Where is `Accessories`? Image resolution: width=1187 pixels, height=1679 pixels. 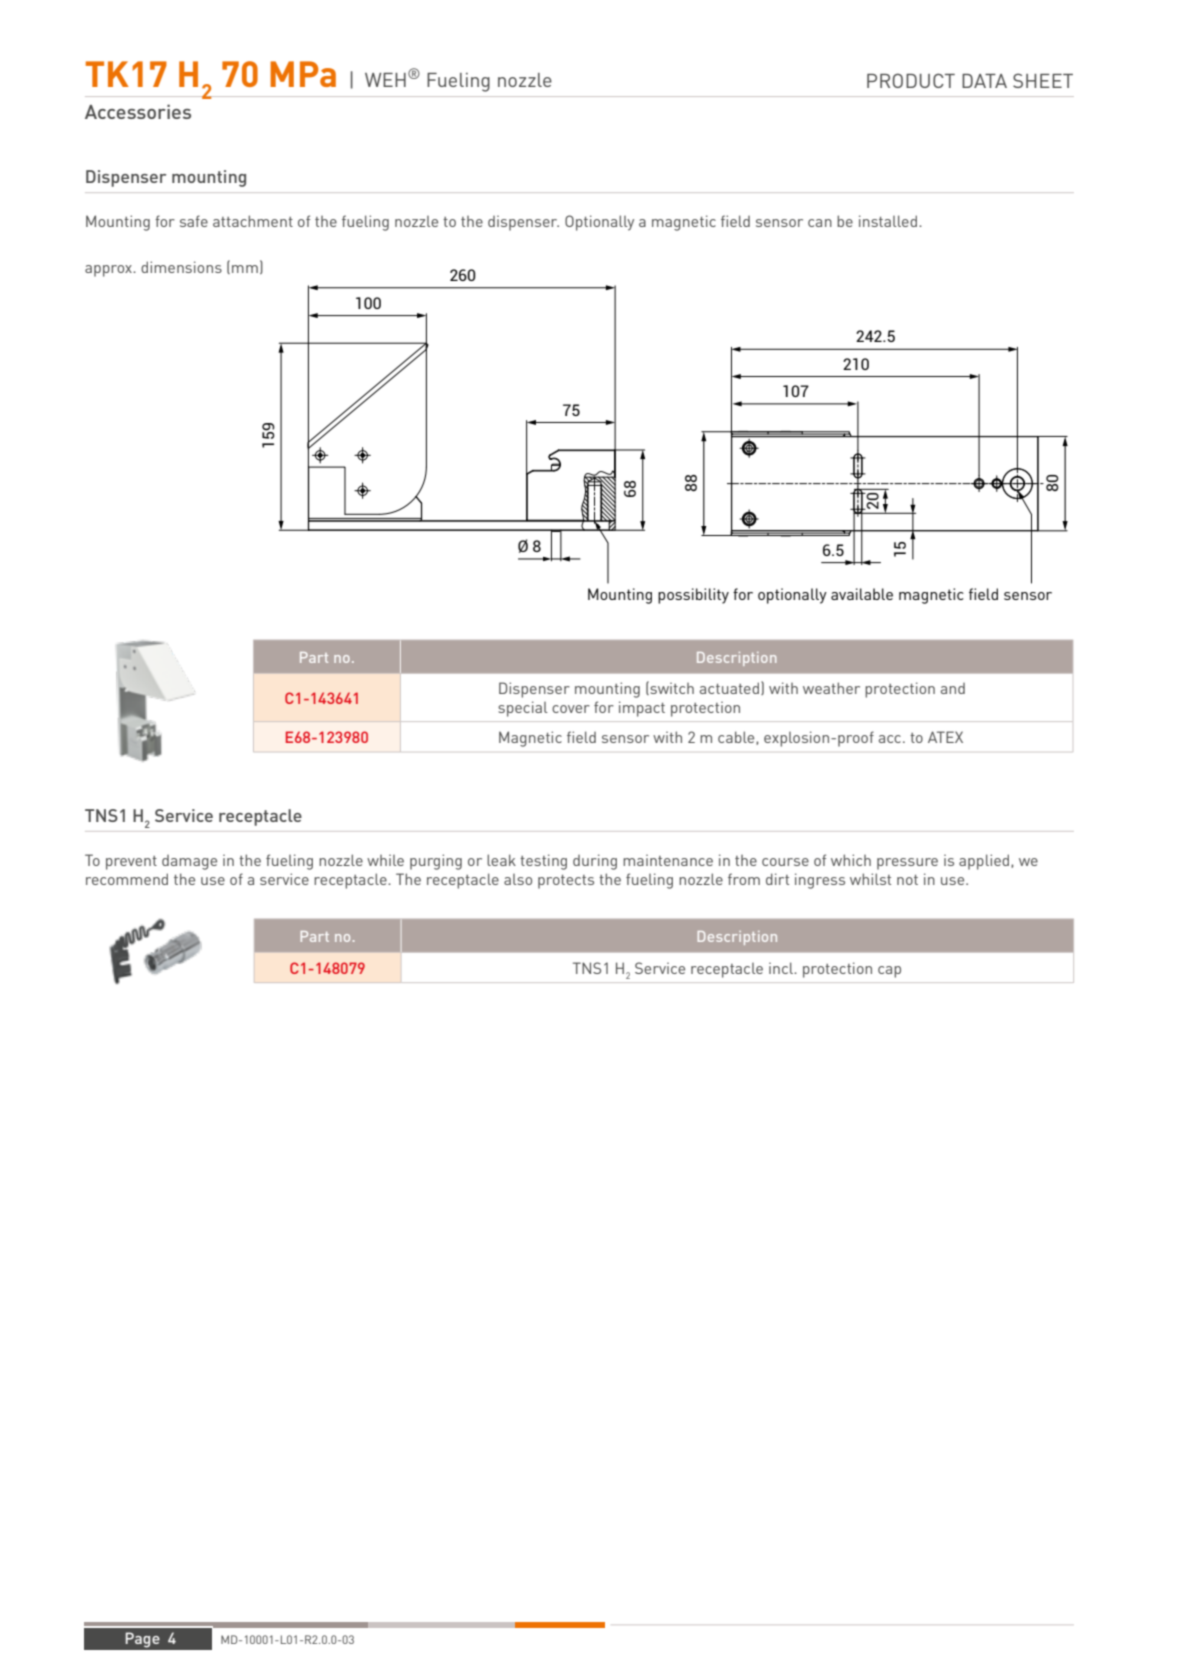 Accessories is located at coordinates (138, 111).
